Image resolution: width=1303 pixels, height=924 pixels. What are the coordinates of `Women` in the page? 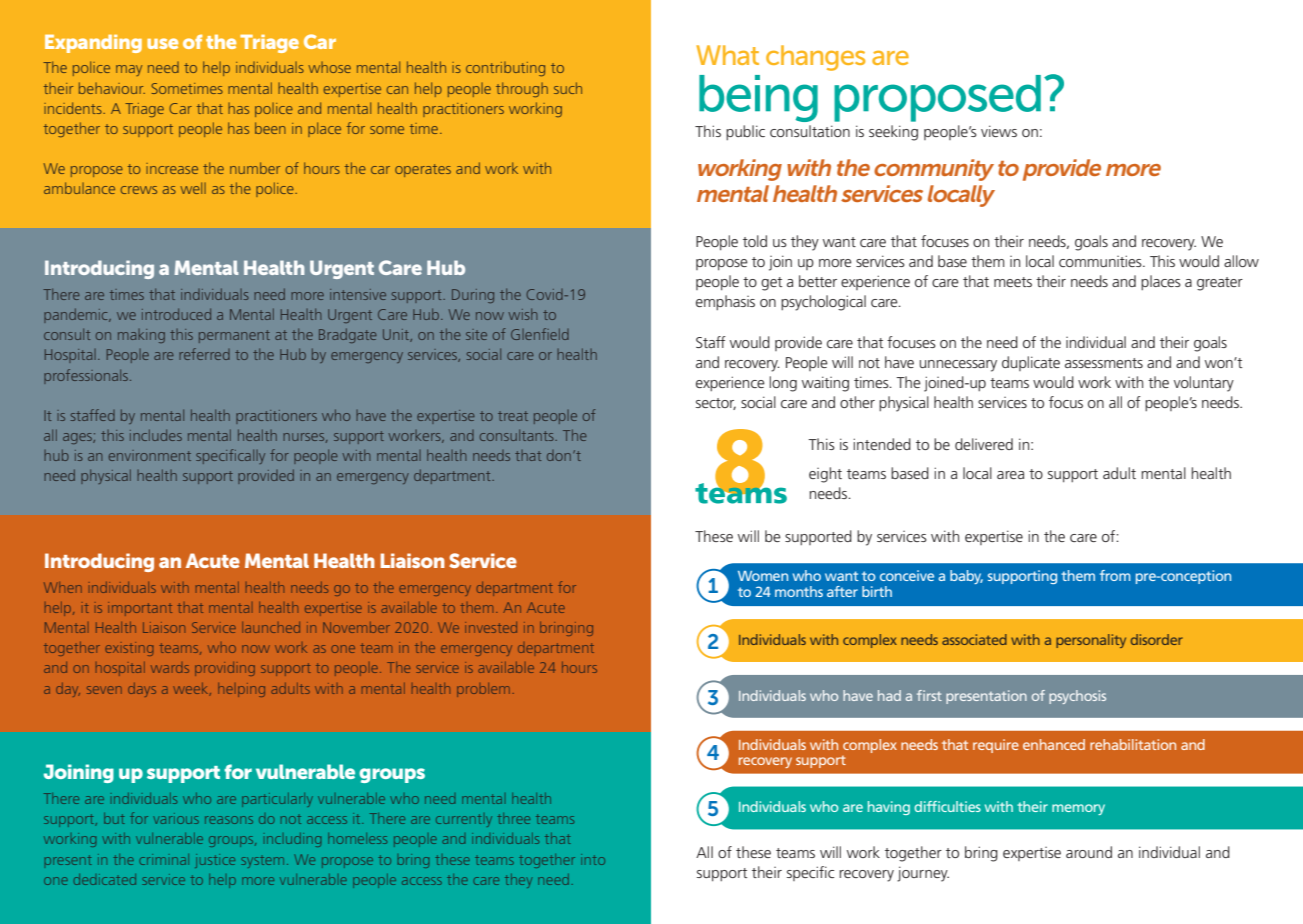 It's located at (763, 576).
